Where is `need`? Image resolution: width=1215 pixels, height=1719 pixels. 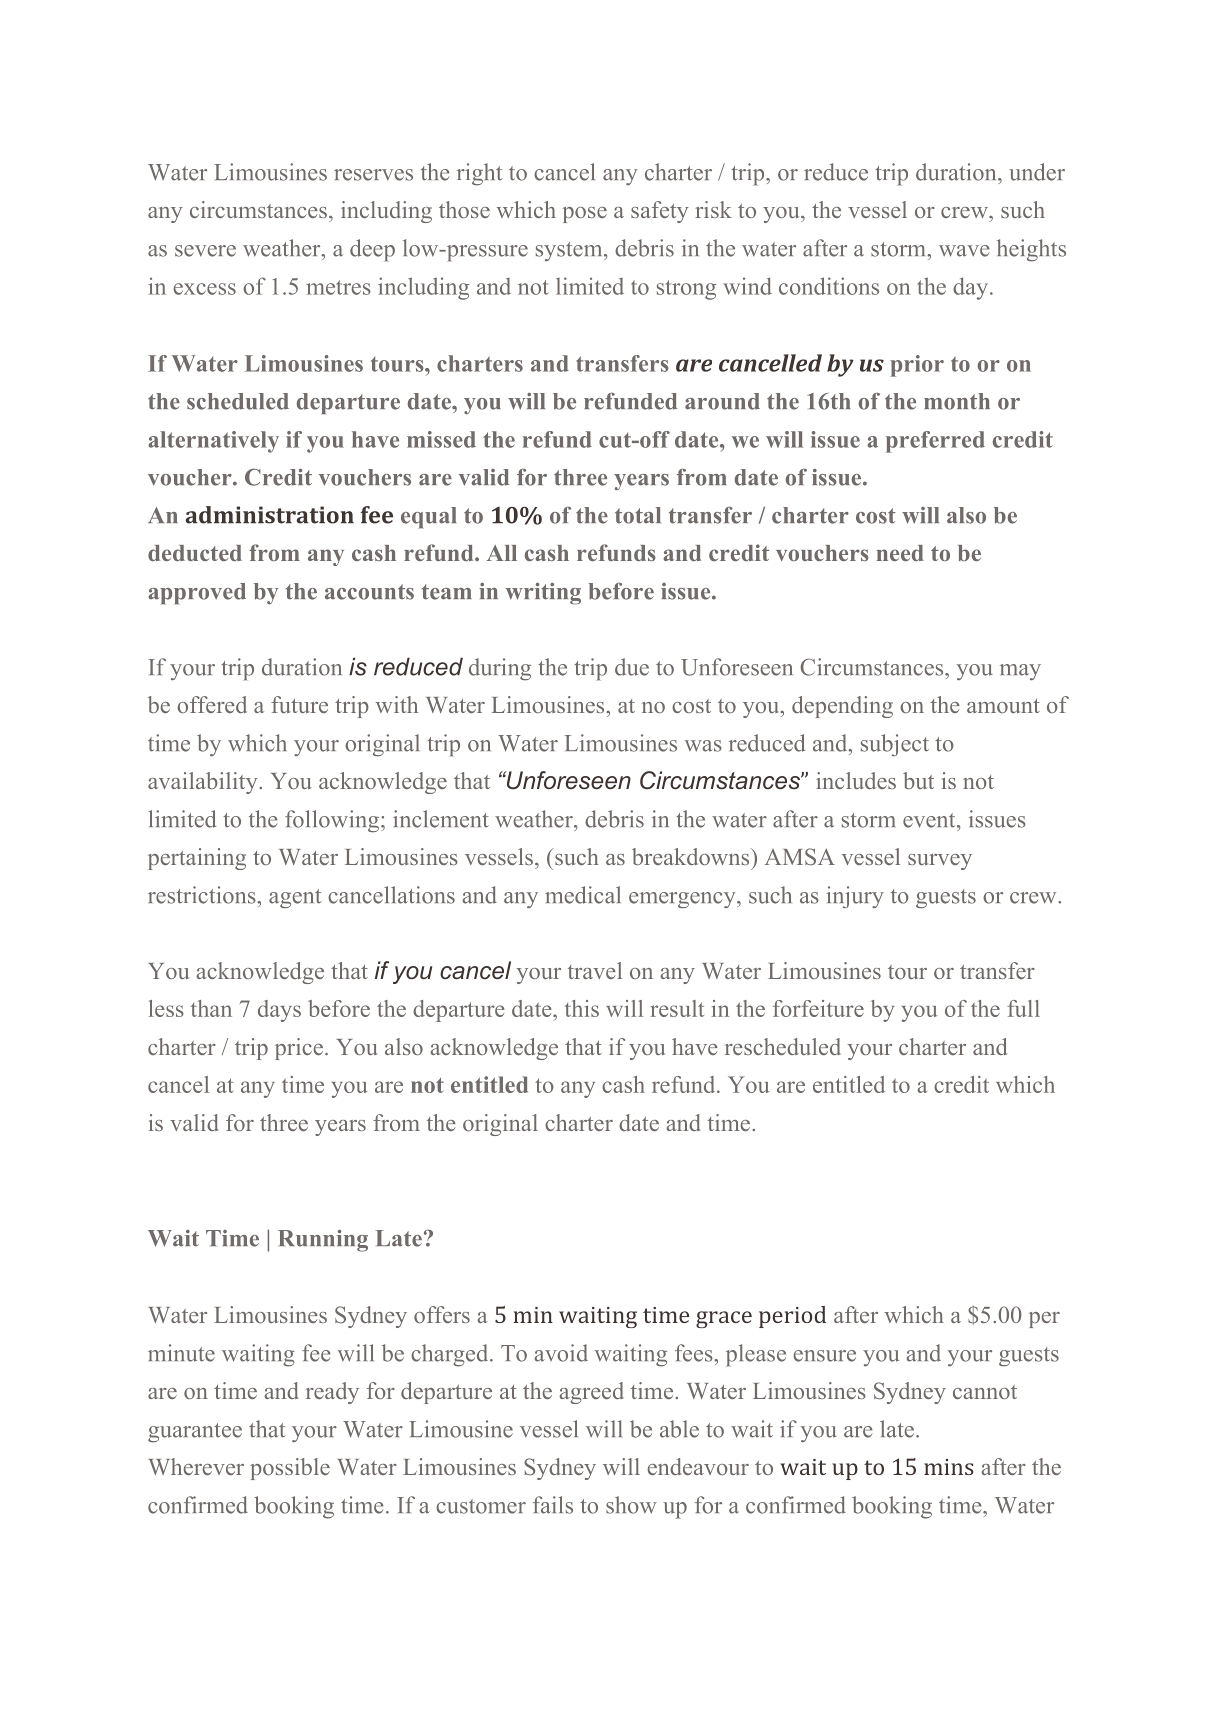
need is located at coordinates (900, 553).
